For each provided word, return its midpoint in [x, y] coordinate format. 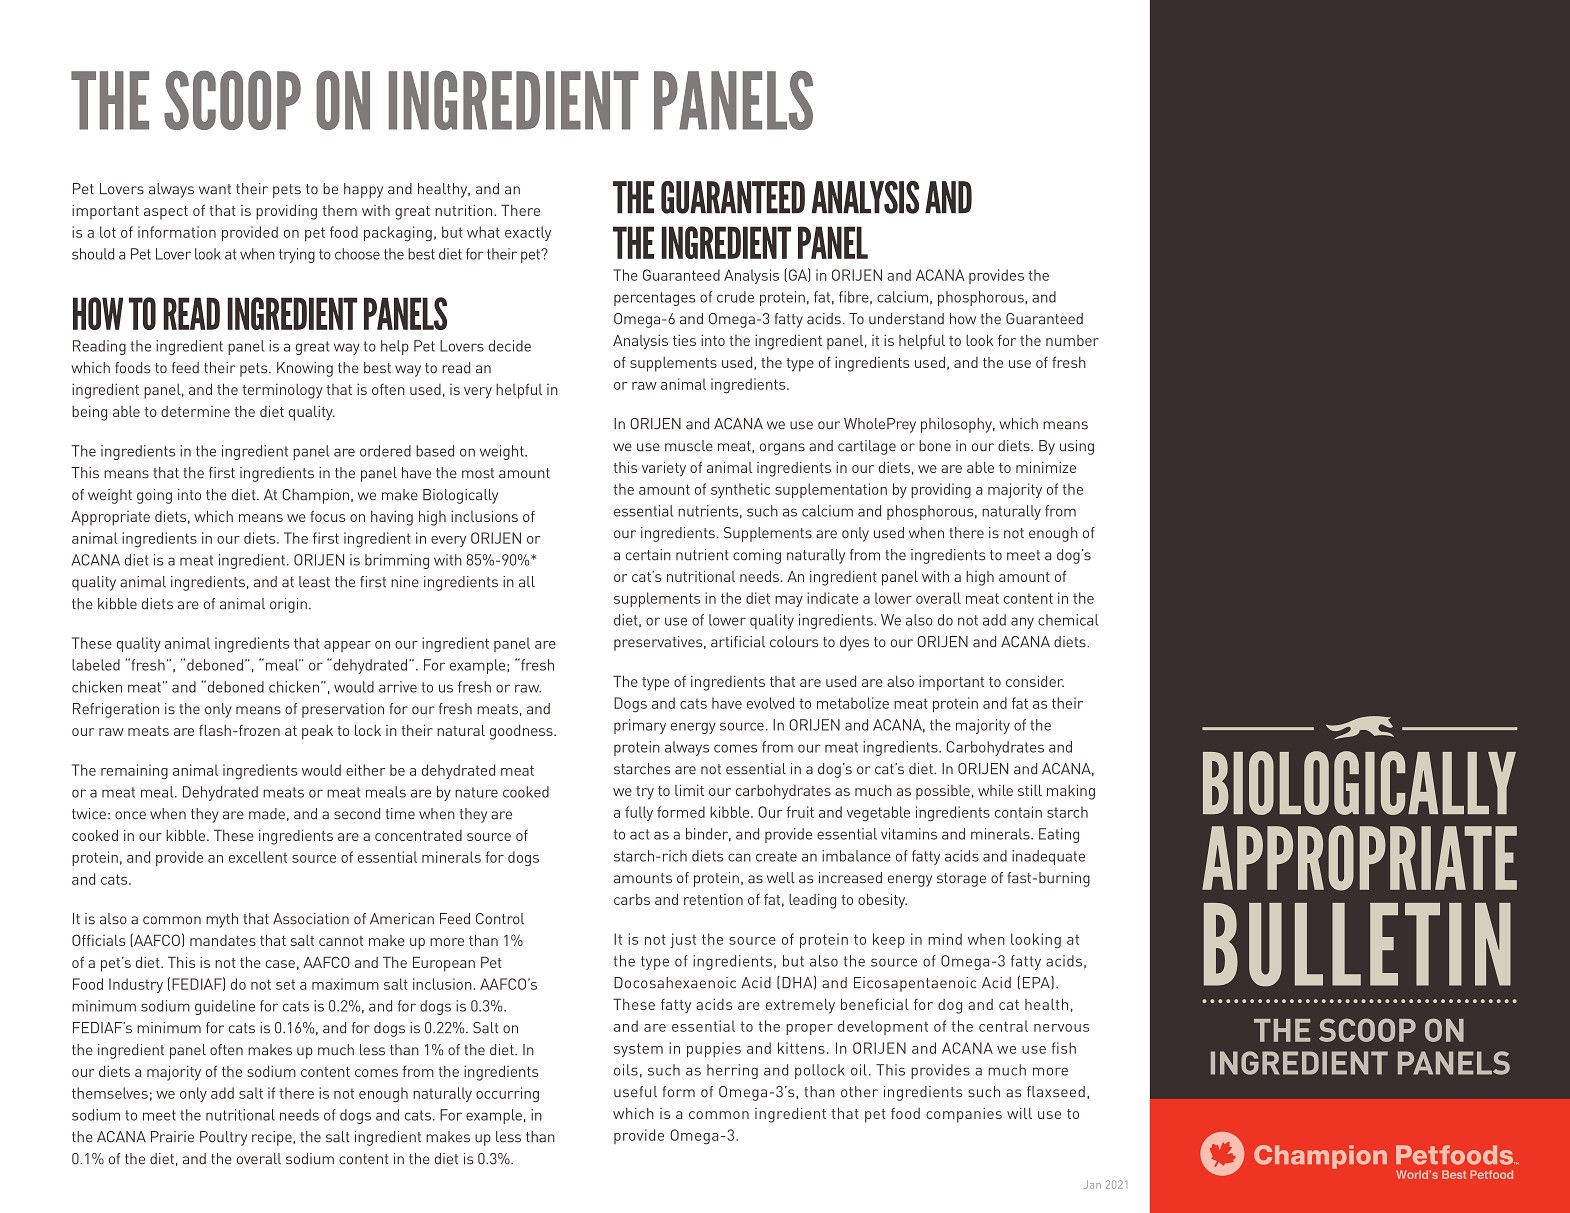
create [776, 856]
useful [635, 1092]
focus [328, 516]
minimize [1046, 467]
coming [757, 556]
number [1072, 340]
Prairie [172, 1137]
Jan [1092, 1184]
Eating [1059, 835]
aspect [166, 213]
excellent [258, 857]
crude [735, 297]
